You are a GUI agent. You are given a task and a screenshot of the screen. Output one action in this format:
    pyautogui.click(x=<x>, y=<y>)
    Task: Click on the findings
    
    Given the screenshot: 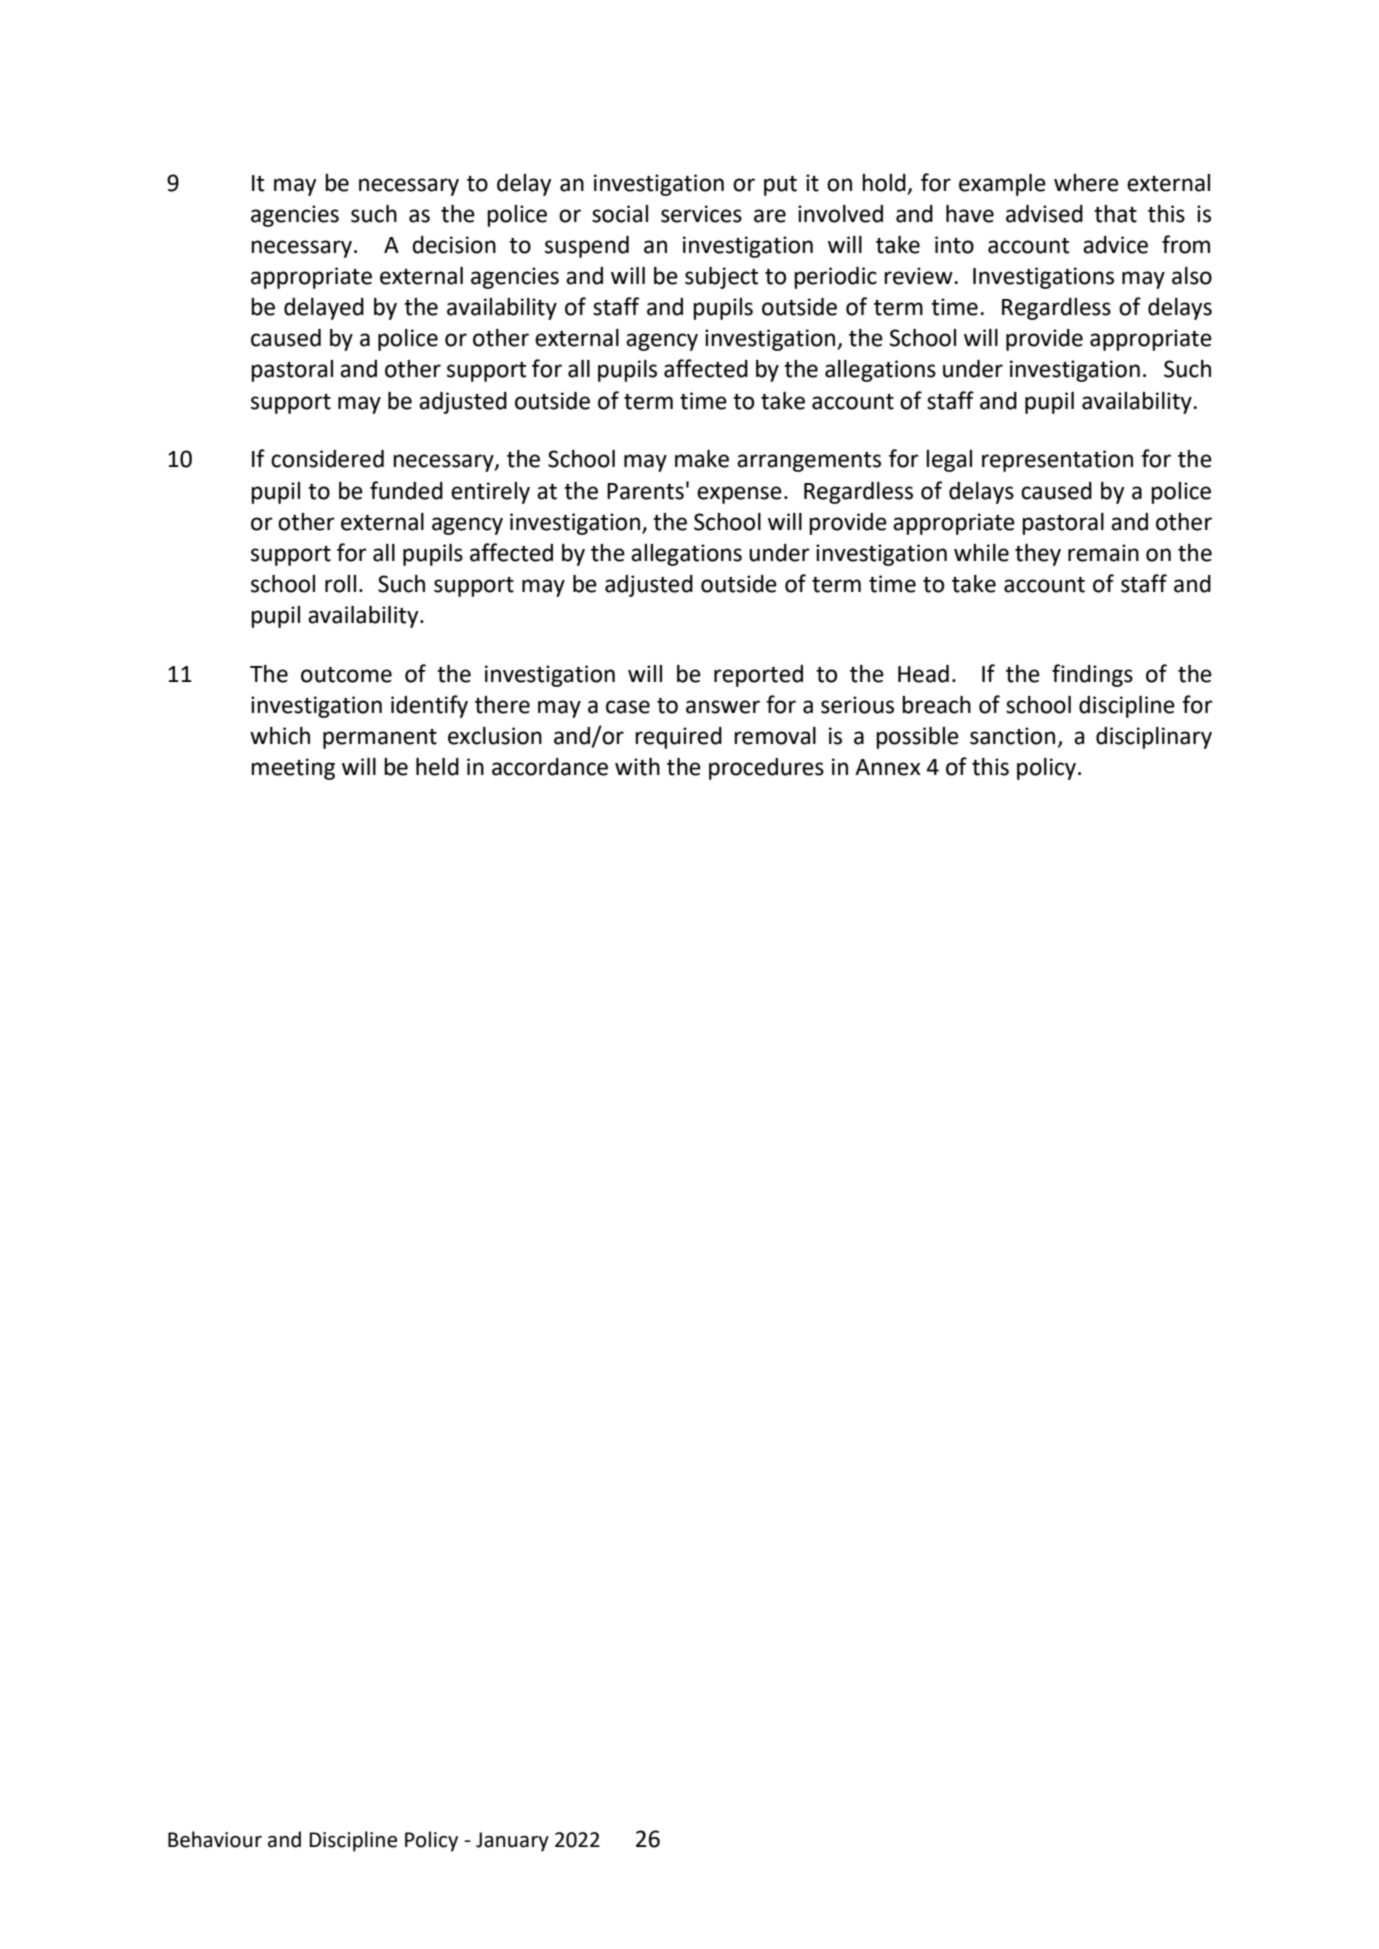 What is the action you would take?
    pyautogui.click(x=1092, y=675)
